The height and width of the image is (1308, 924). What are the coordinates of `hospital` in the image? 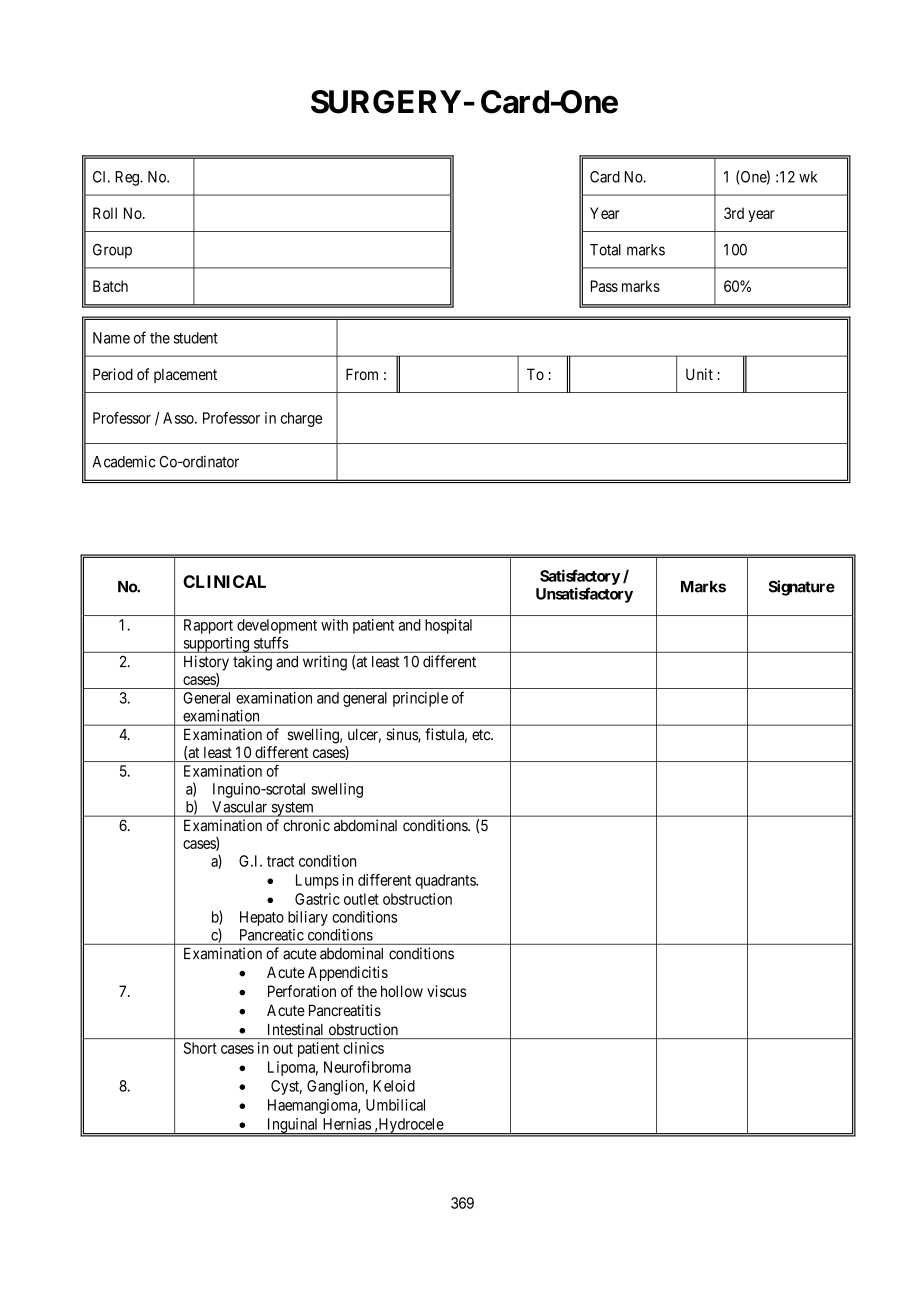 It's located at (448, 626).
